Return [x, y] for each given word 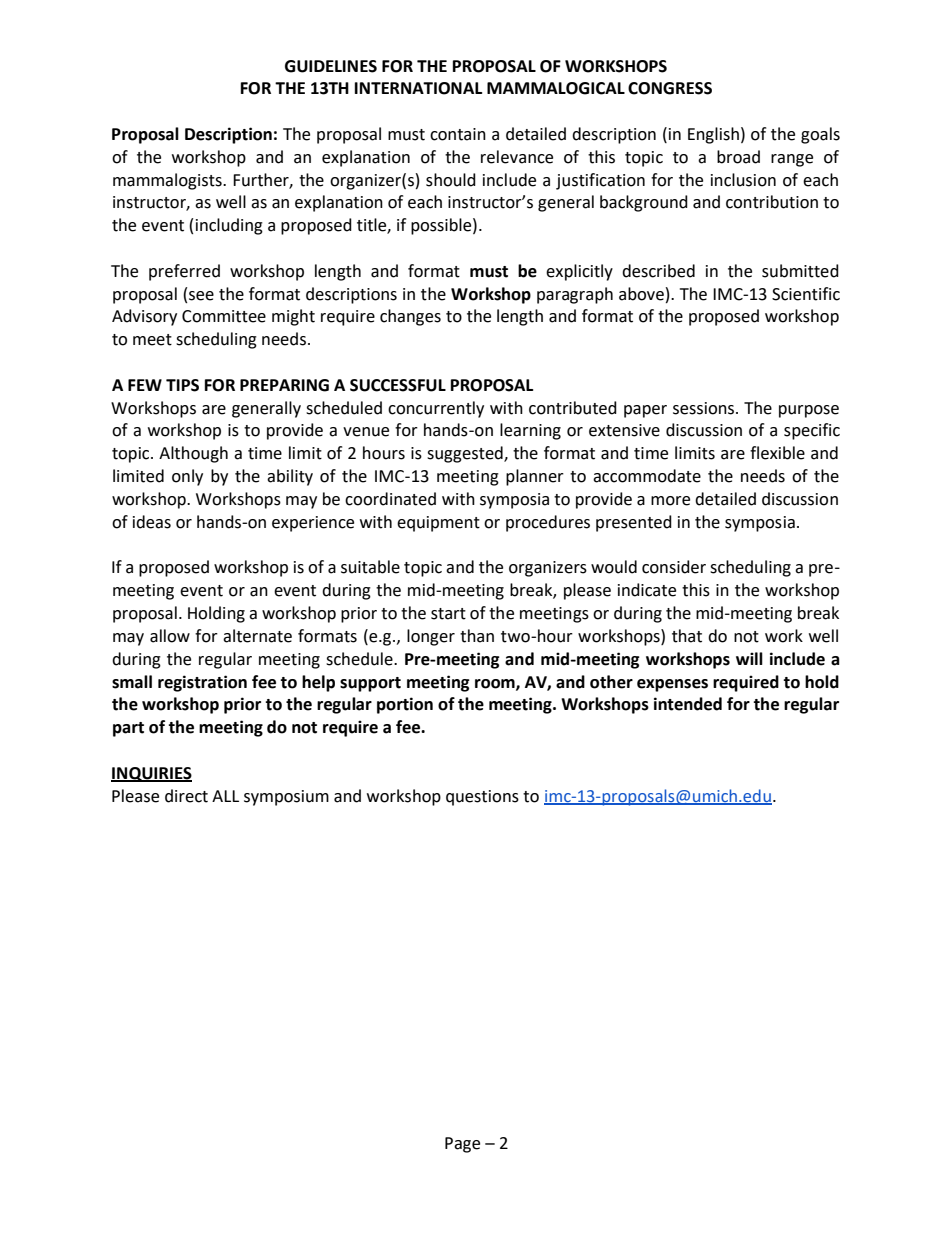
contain [458, 134]
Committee [224, 316]
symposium [286, 798]
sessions [705, 408]
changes [410, 317]
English [713, 135]
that [687, 636]
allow [170, 636]
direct [186, 796]
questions [482, 798]
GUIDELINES [331, 66]
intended [688, 704]
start [448, 614]
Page [462, 1145]
